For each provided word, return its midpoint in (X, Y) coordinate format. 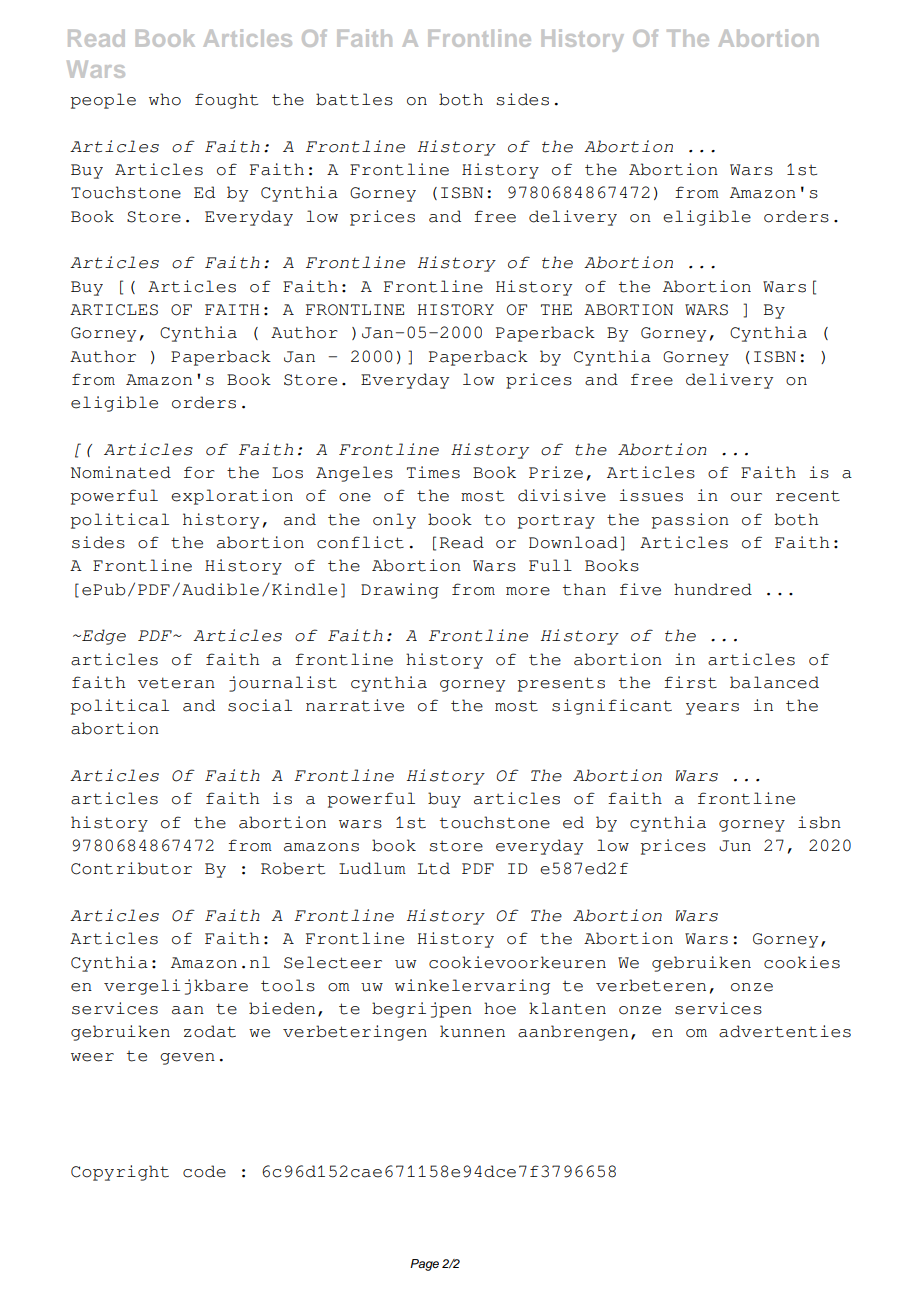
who (165, 99)
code (204, 1171)
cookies (802, 962)
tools (288, 985)
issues (651, 495)
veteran (176, 683)
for (199, 472)
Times (433, 472)
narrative (355, 705)
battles (354, 99)
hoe (500, 1008)
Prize (556, 472)
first (690, 682)
